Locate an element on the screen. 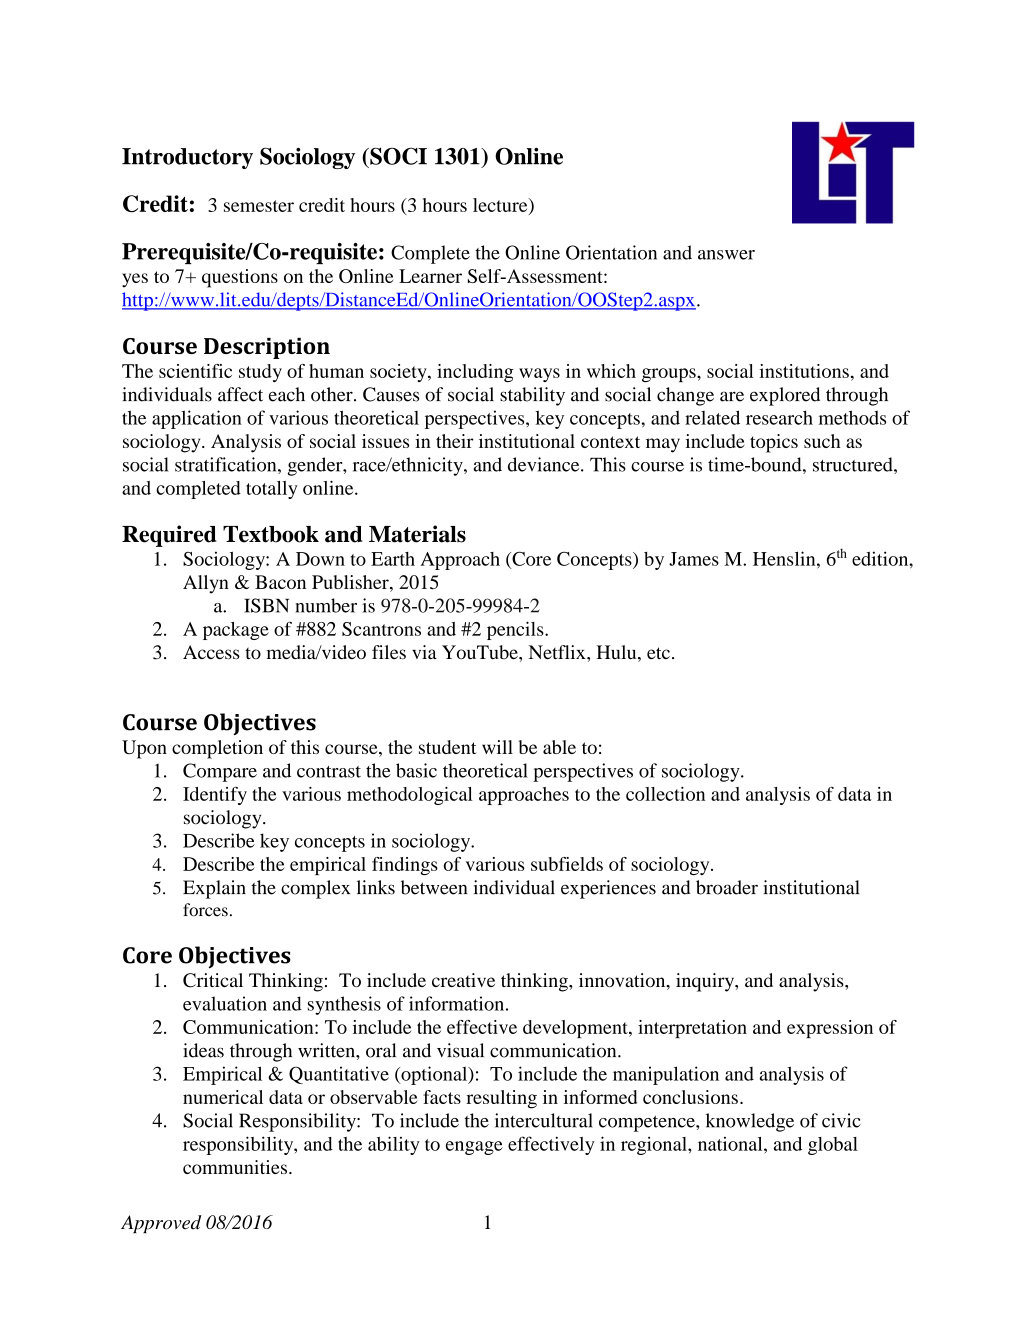 Image resolution: width=1036 pixels, height=1341 pixels. broader is located at coordinates (727, 887).
